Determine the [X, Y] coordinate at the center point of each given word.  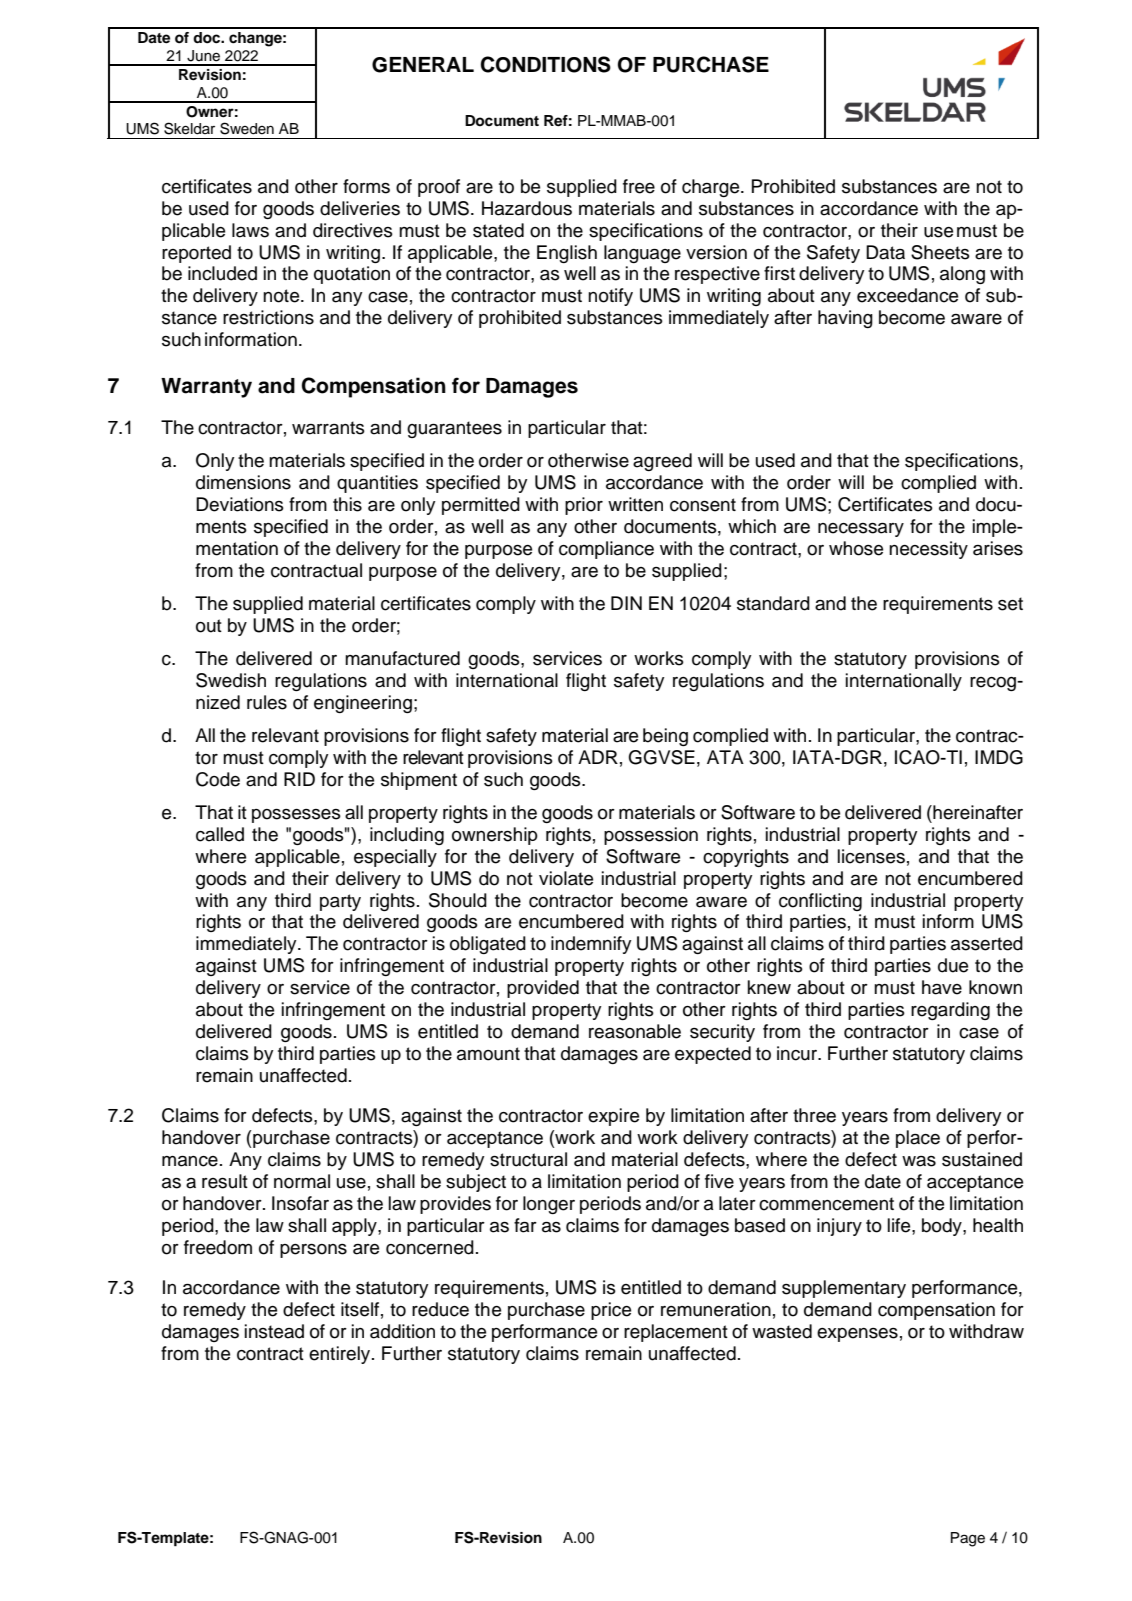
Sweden [247, 128]
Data [885, 252]
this [347, 504]
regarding [950, 1011]
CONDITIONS [546, 64]
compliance [606, 550]
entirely [341, 1355]
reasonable [635, 1031]
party [340, 902]
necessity [928, 550]
